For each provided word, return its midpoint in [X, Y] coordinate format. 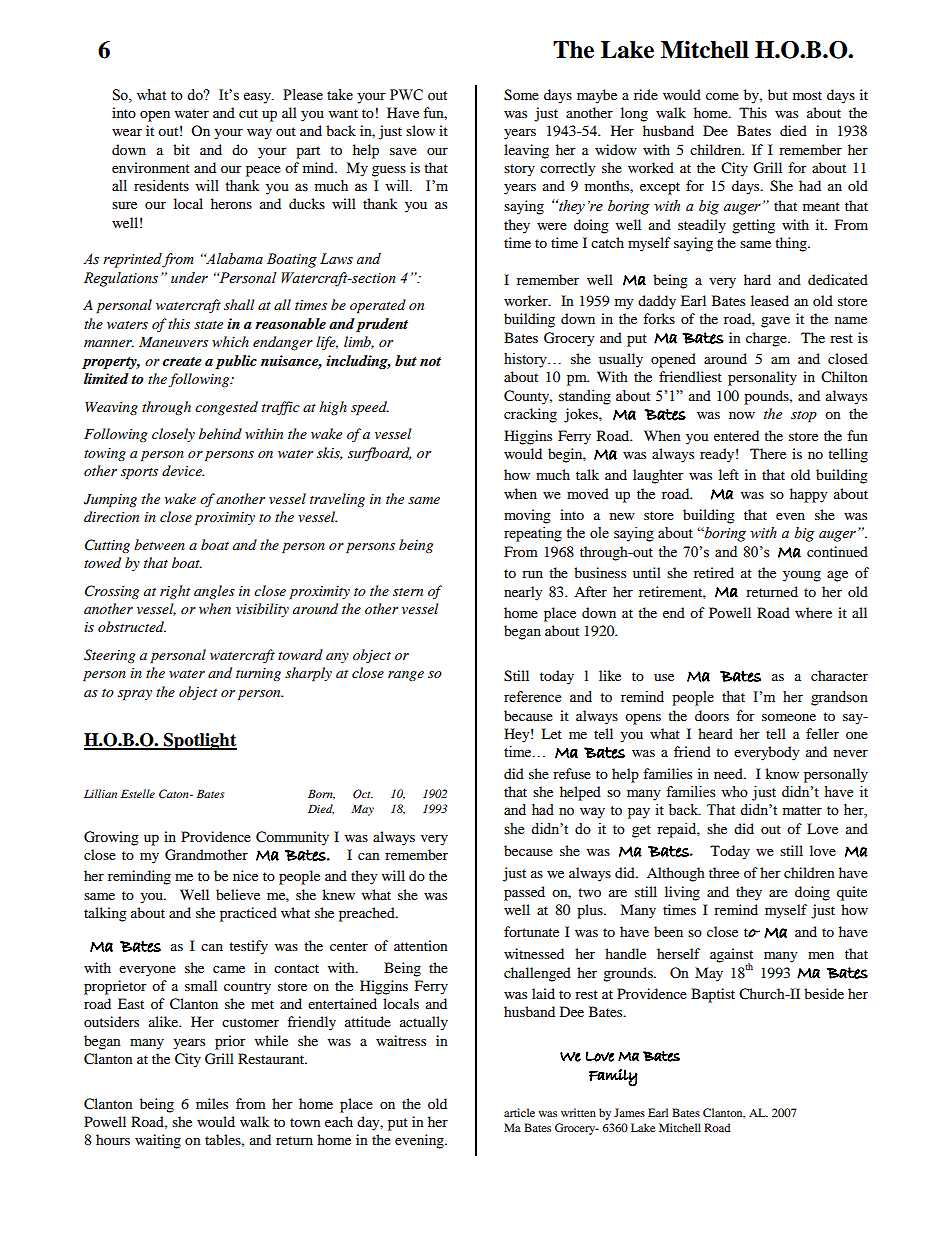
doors [712, 715]
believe [238, 894]
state [208, 325]
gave [775, 322]
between [159, 544]
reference [532, 697]
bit [181, 149]
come [722, 96]
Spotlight [199, 741]
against [731, 956]
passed [524, 893]
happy [809, 495]
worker [527, 300]
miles [212, 1103]
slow [420, 130]
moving [527, 516]
